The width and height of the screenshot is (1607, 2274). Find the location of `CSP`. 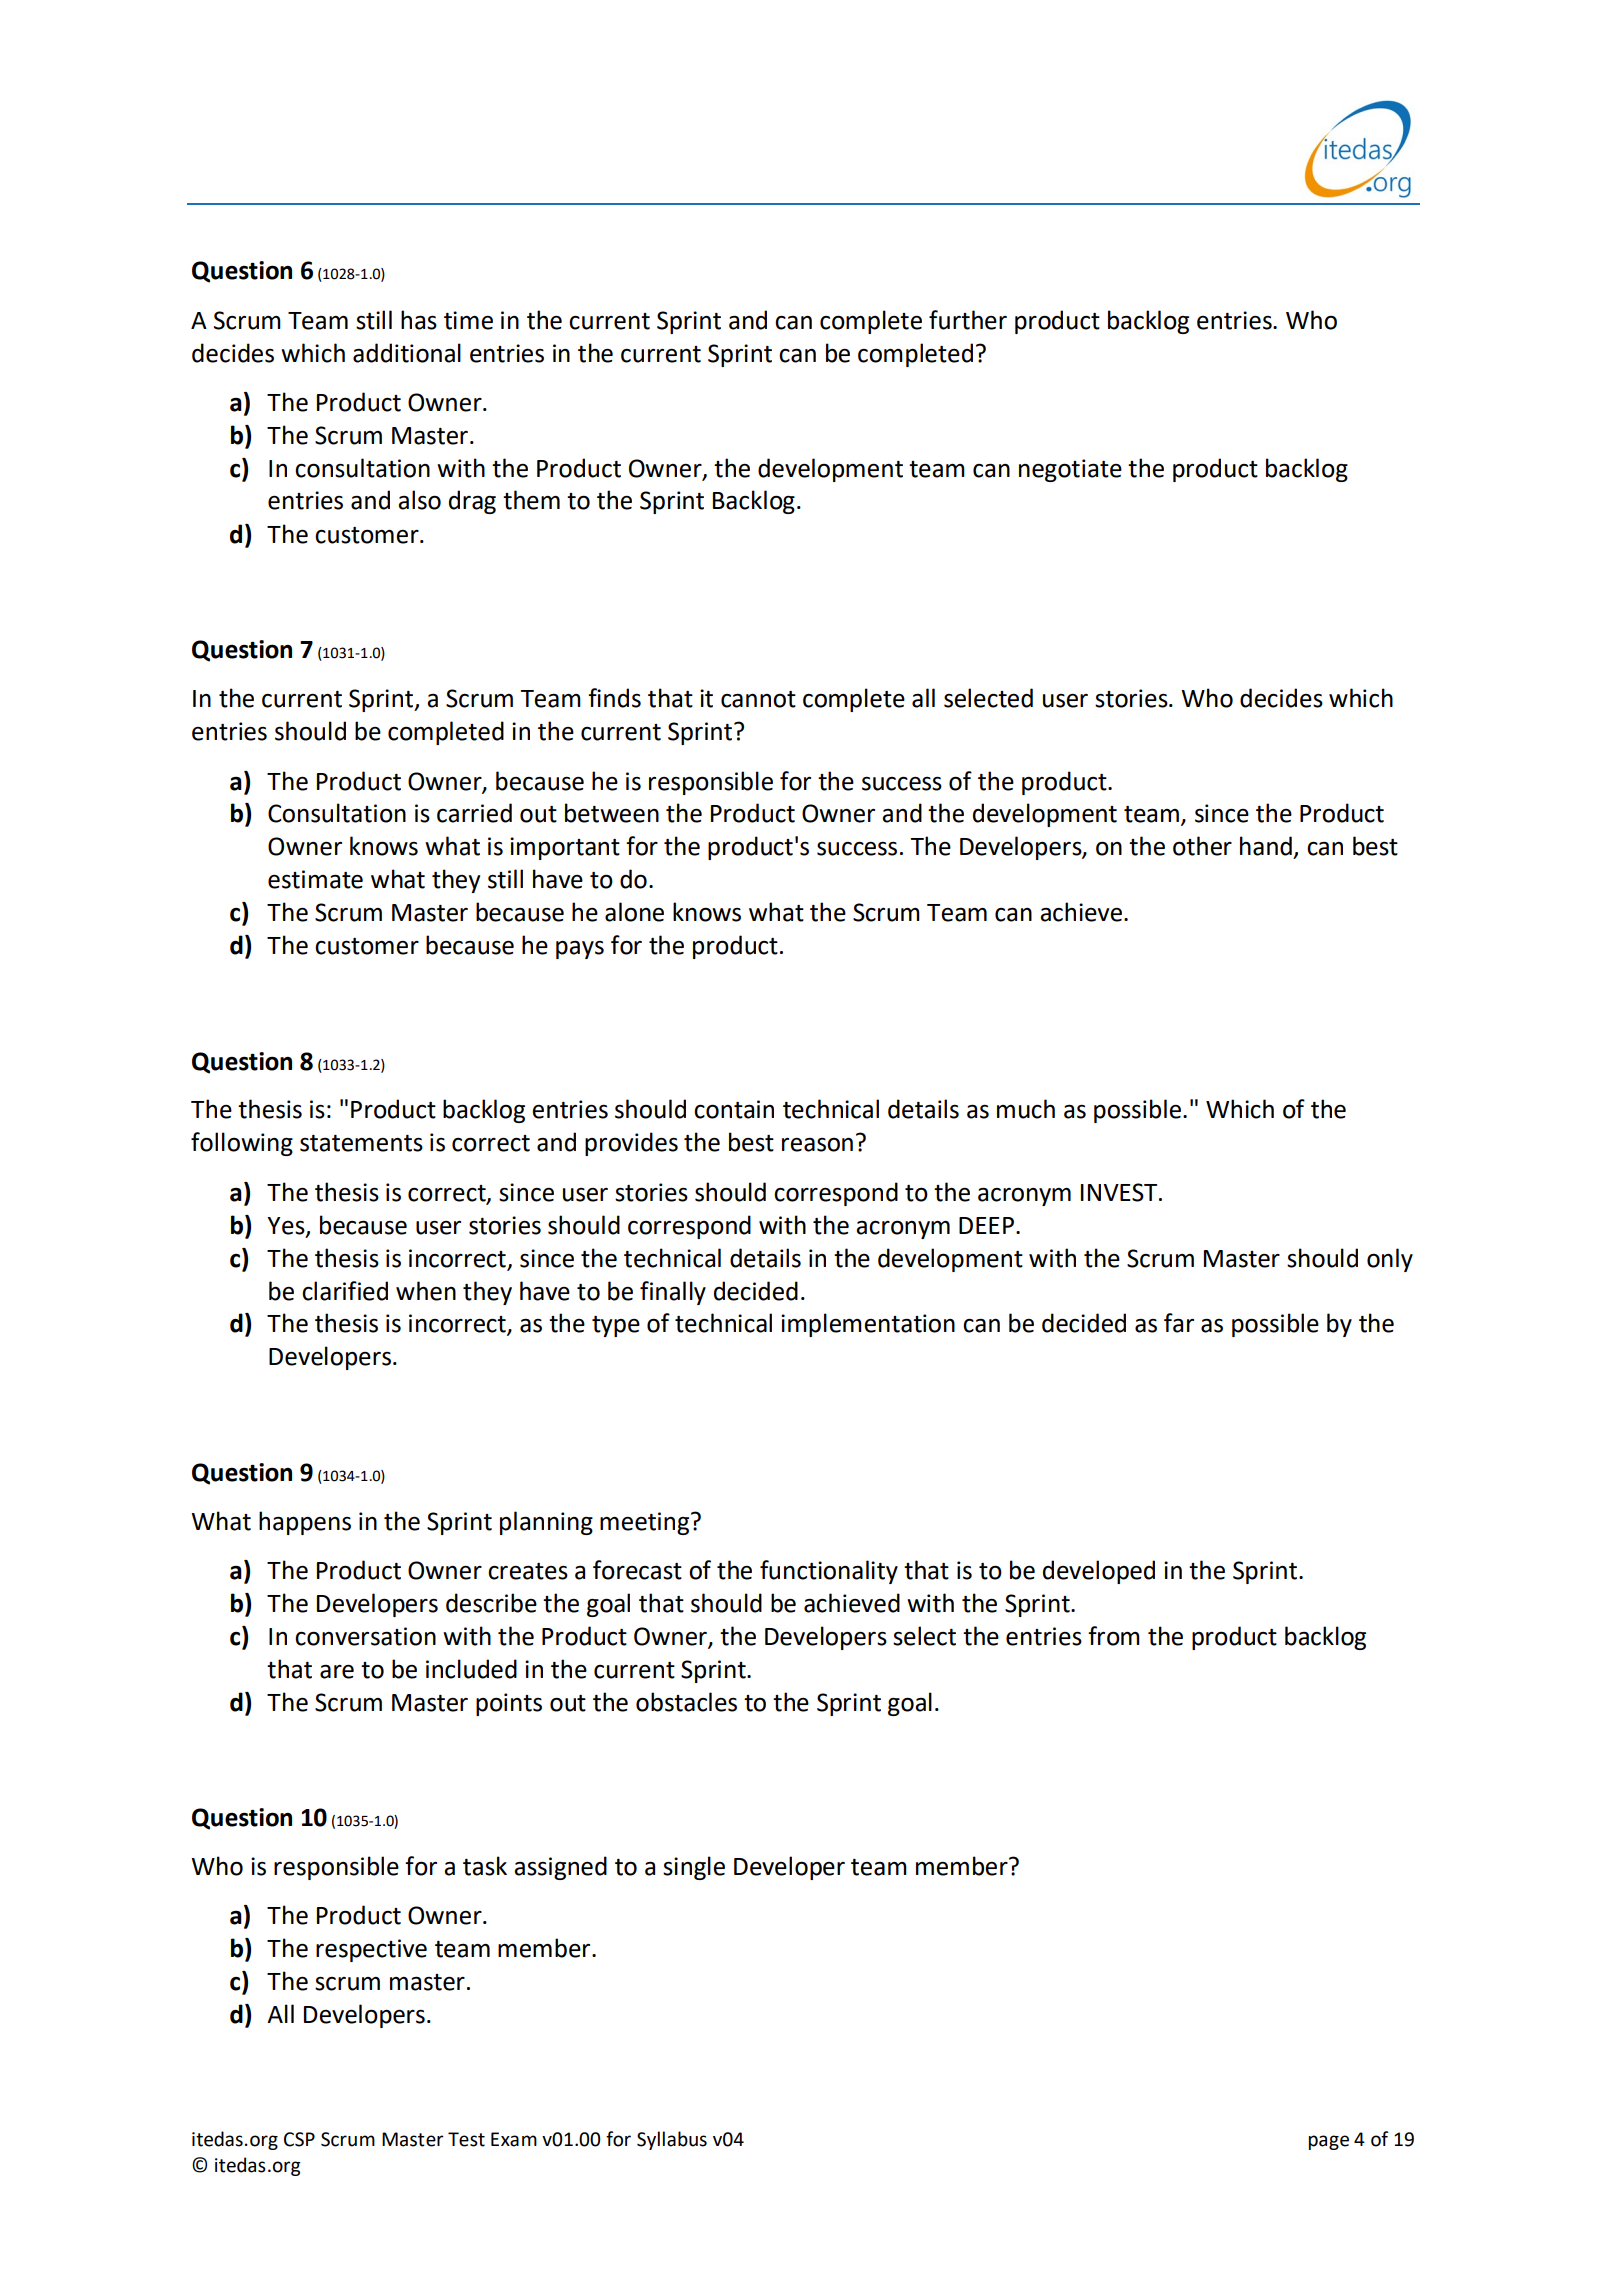

CSP is located at coordinates (299, 2139).
